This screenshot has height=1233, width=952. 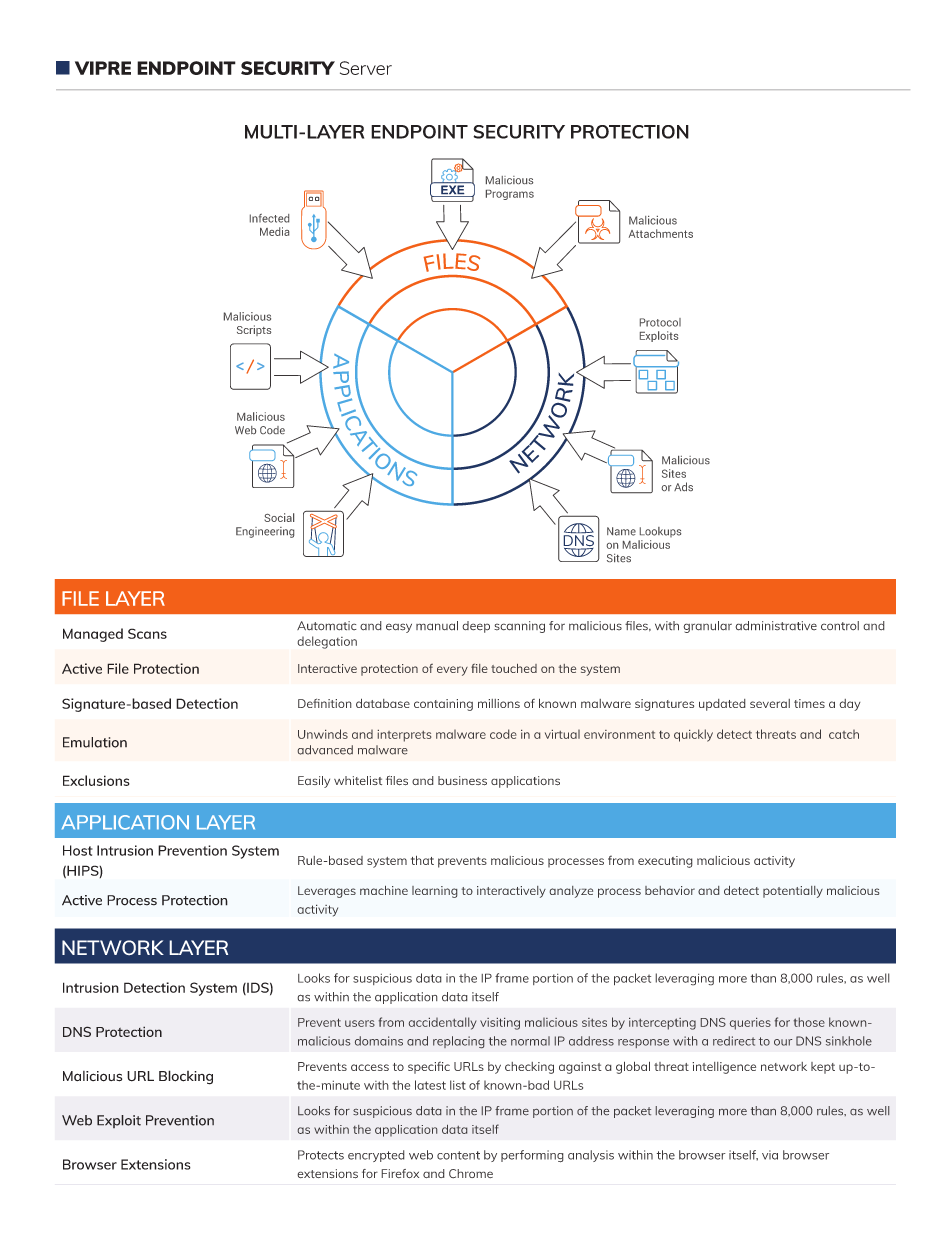 I want to click on content, so click(x=458, y=1155).
